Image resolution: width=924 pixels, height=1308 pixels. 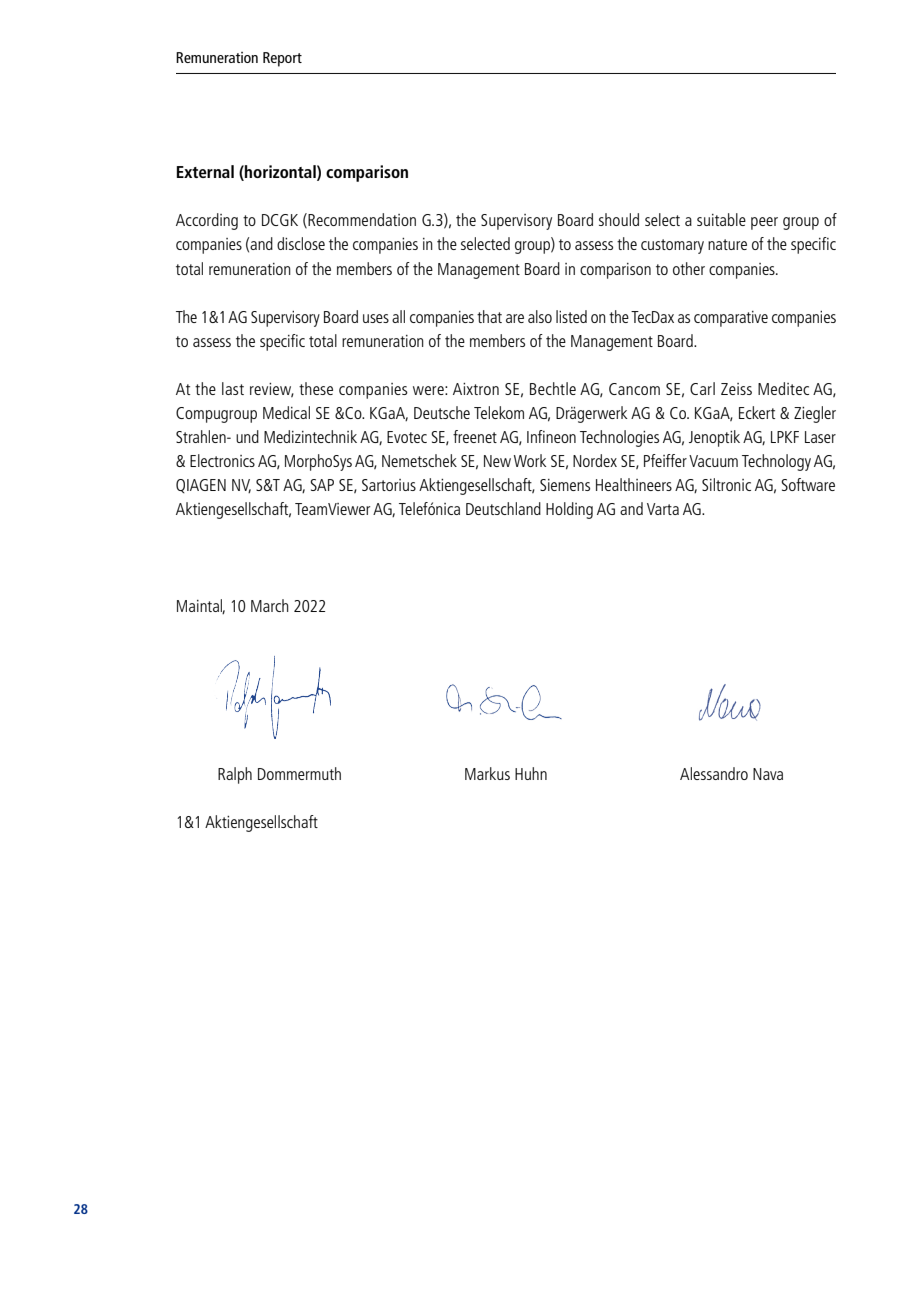 What do you see at coordinates (489, 316) in the document?
I see `that` at bounding box center [489, 316].
